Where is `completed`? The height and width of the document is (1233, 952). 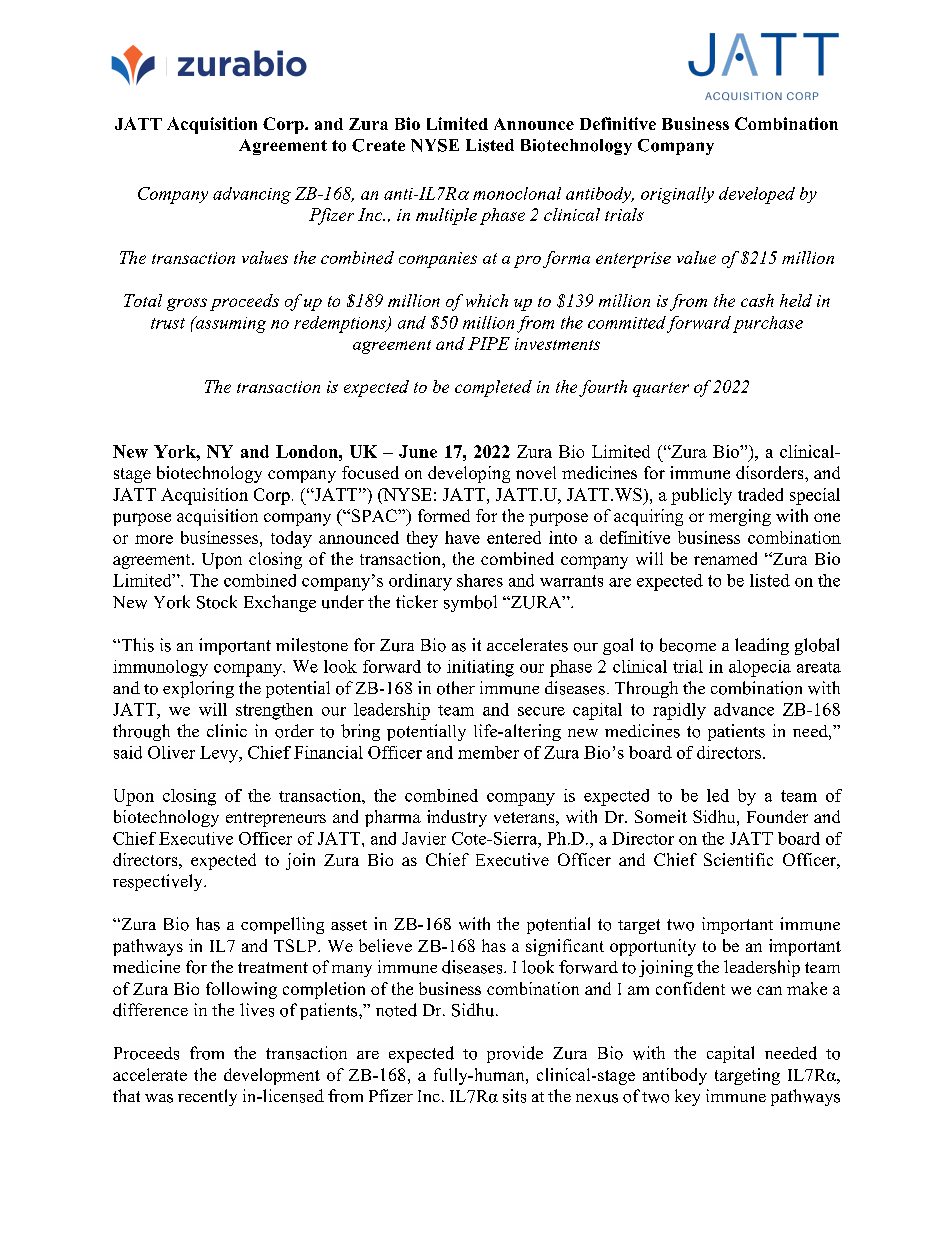 completed is located at coordinates (493, 388).
